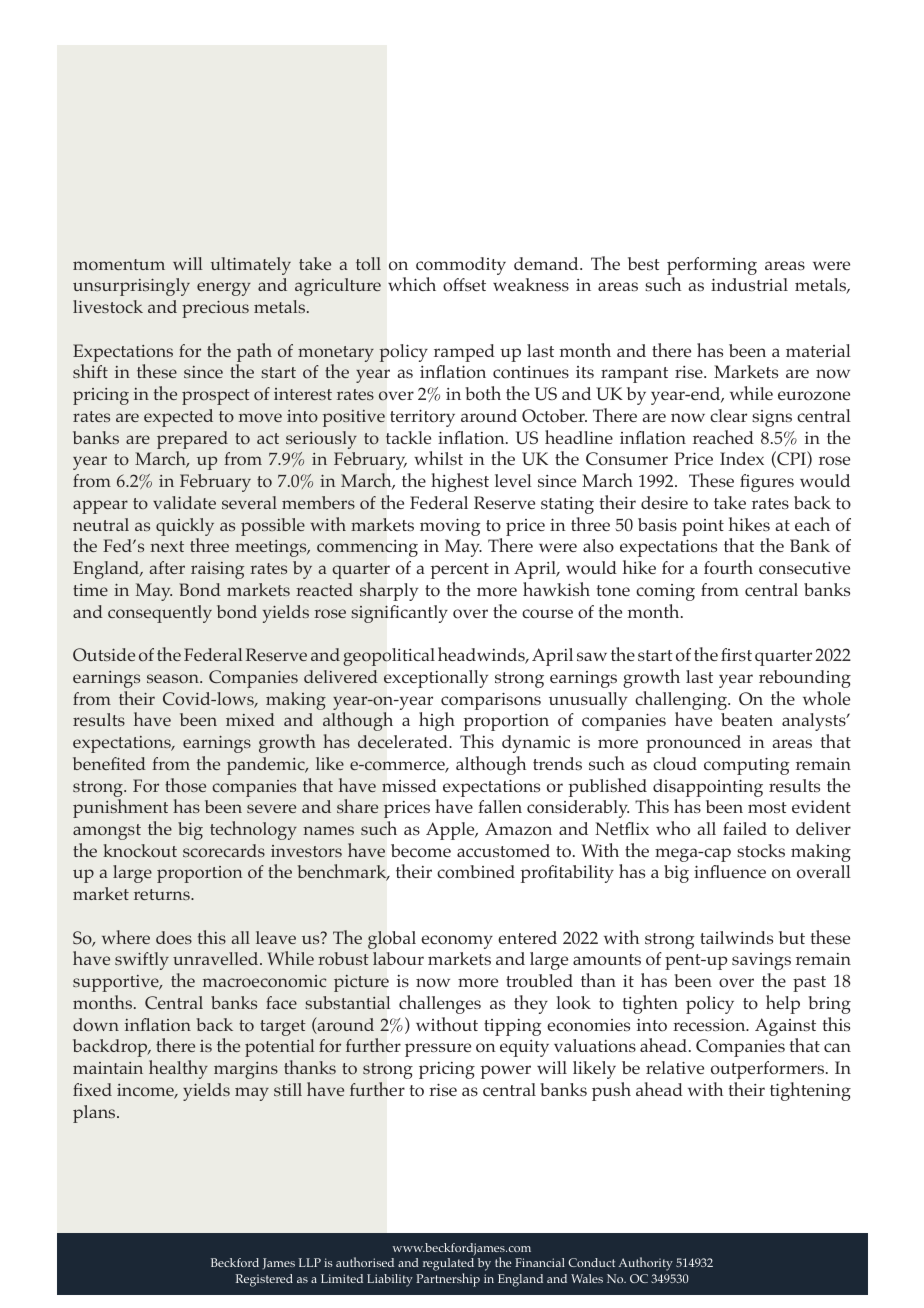  I want to click on first, so click(736, 654).
